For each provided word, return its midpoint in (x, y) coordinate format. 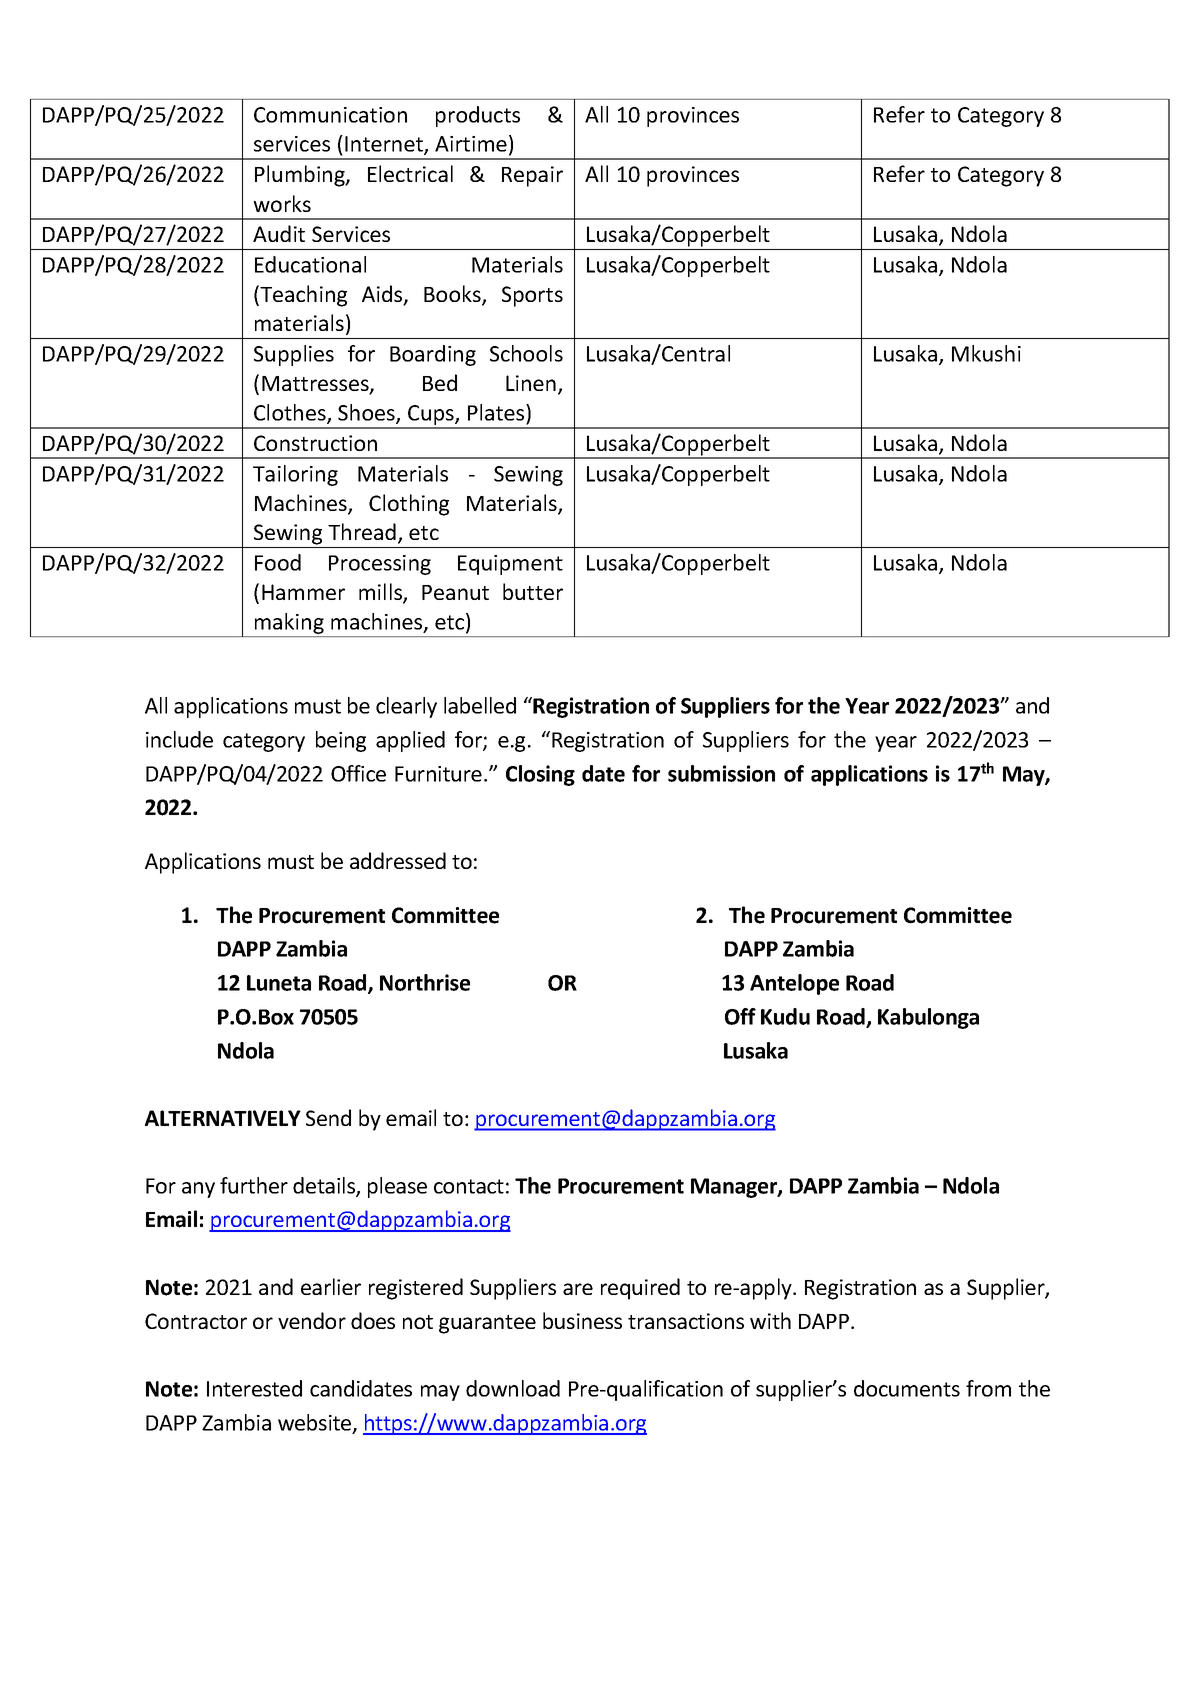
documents (907, 1388)
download (513, 1388)
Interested (254, 1388)
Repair (532, 176)
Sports (532, 296)
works (282, 203)
